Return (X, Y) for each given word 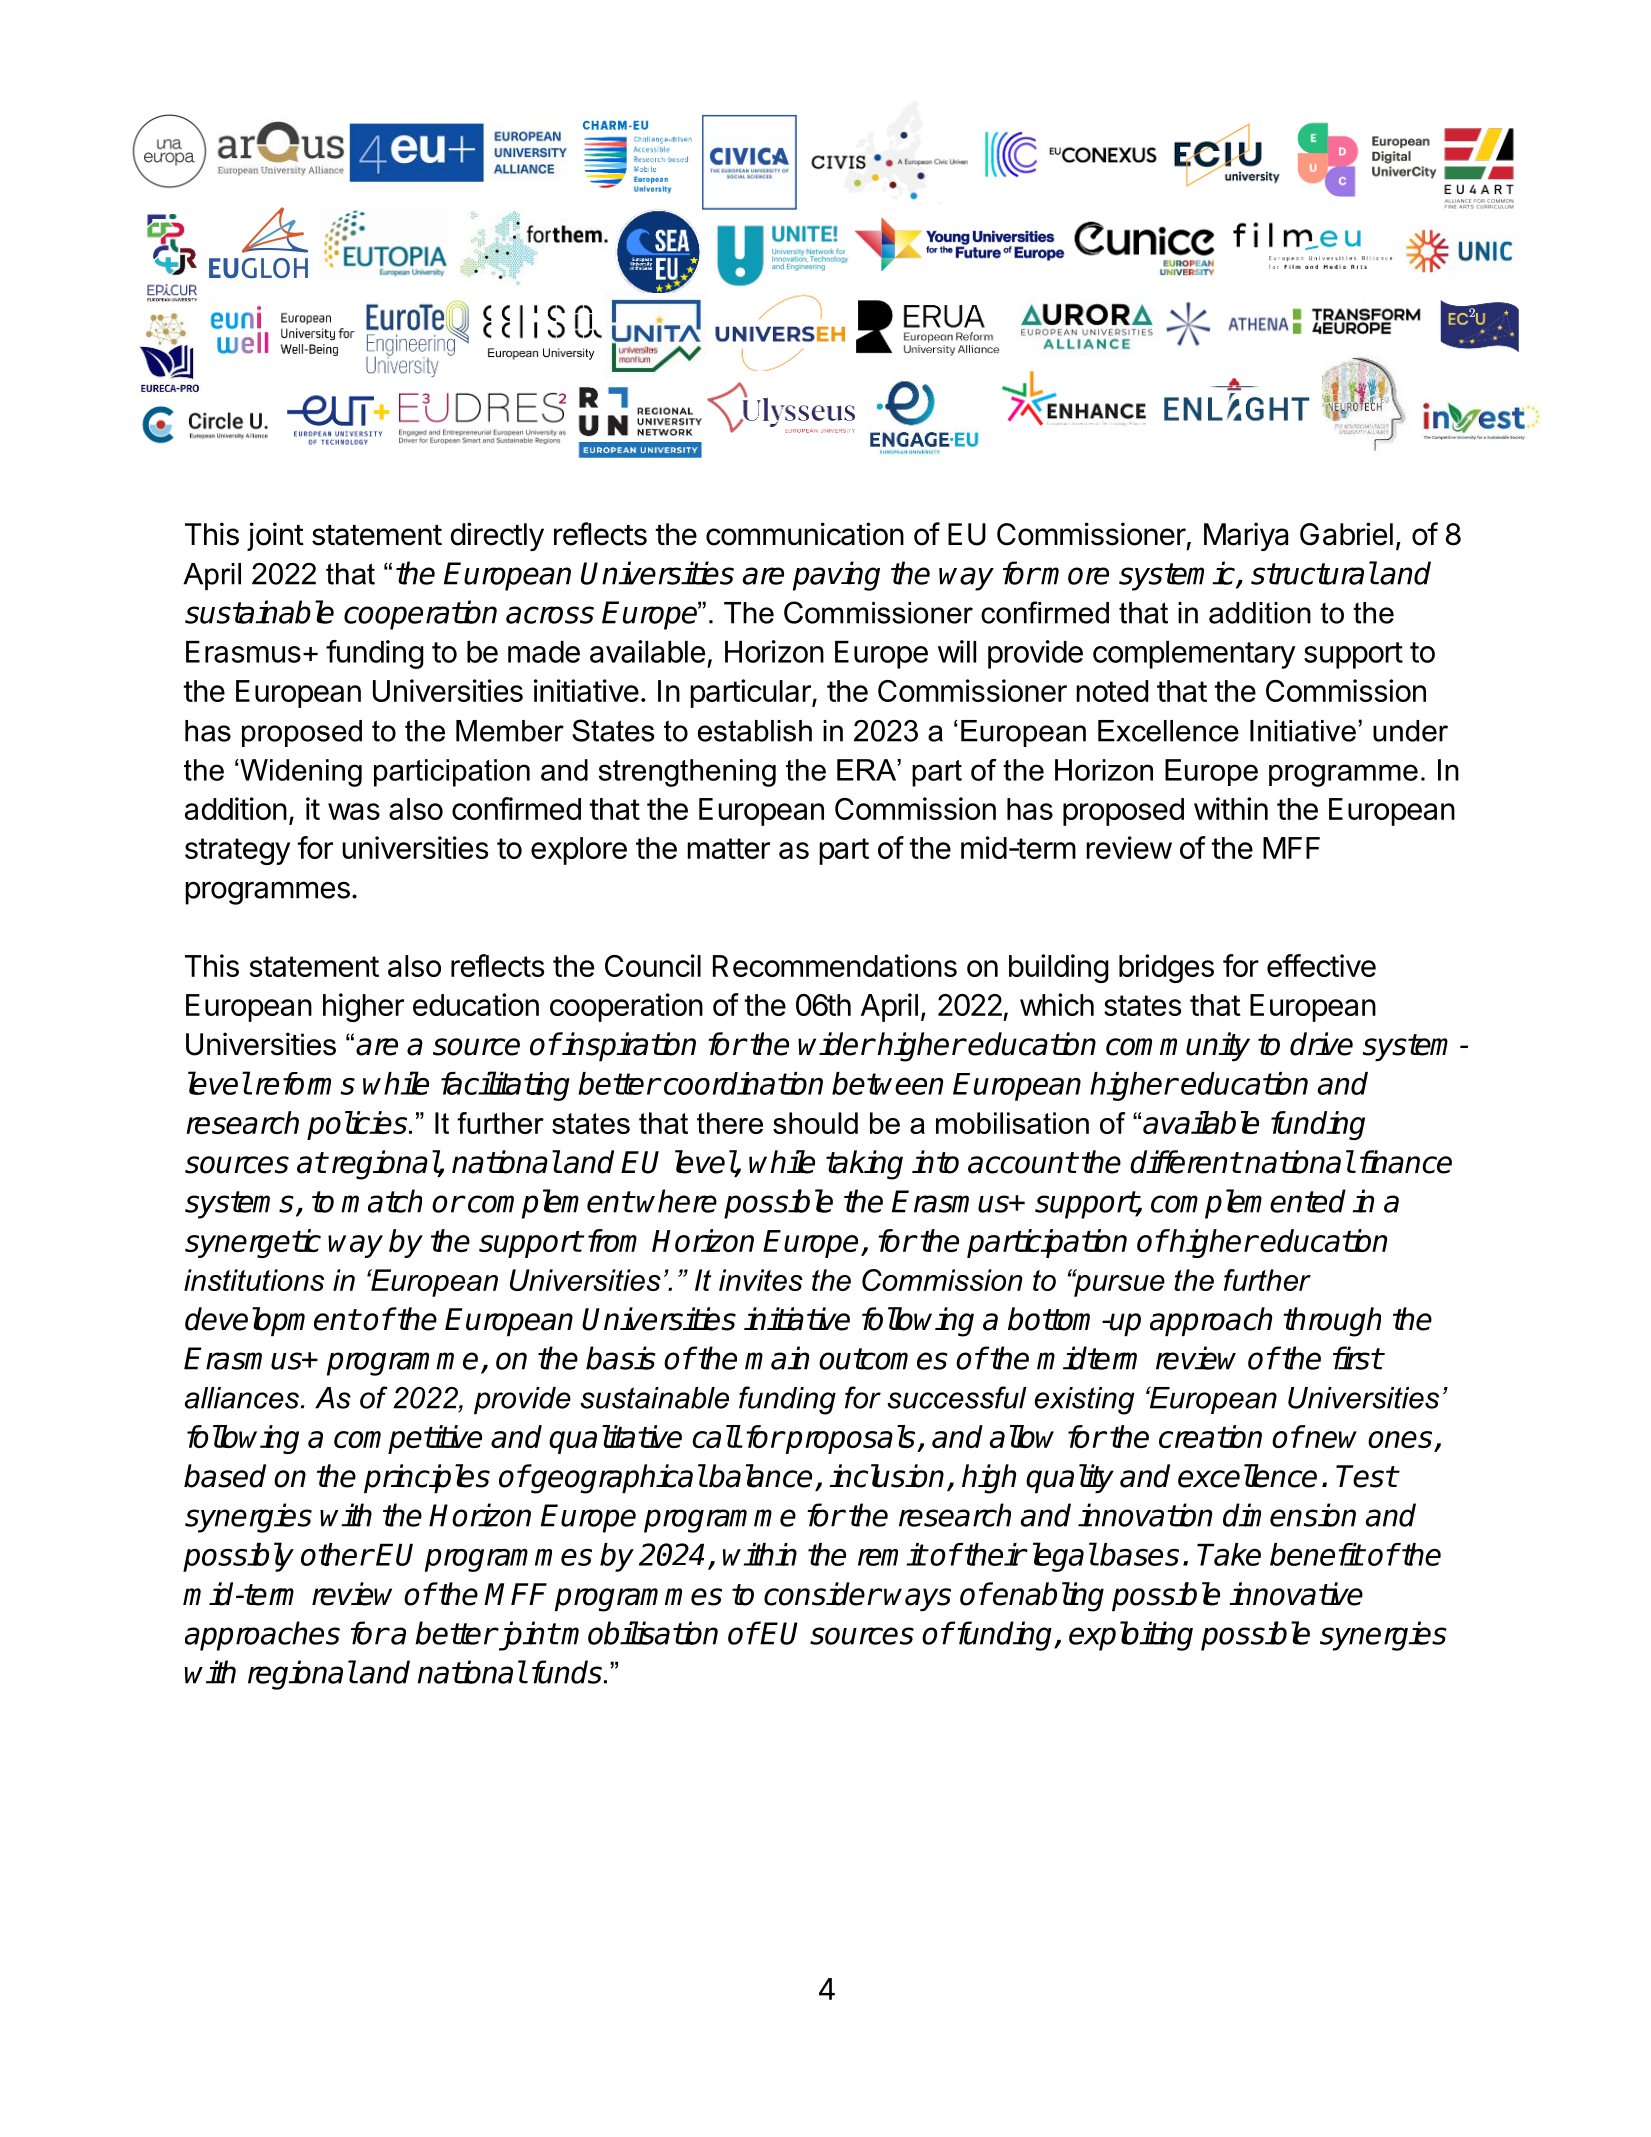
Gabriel (1346, 534)
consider (822, 1594)
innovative (1296, 1594)
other (337, 1554)
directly (497, 536)
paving (836, 576)
